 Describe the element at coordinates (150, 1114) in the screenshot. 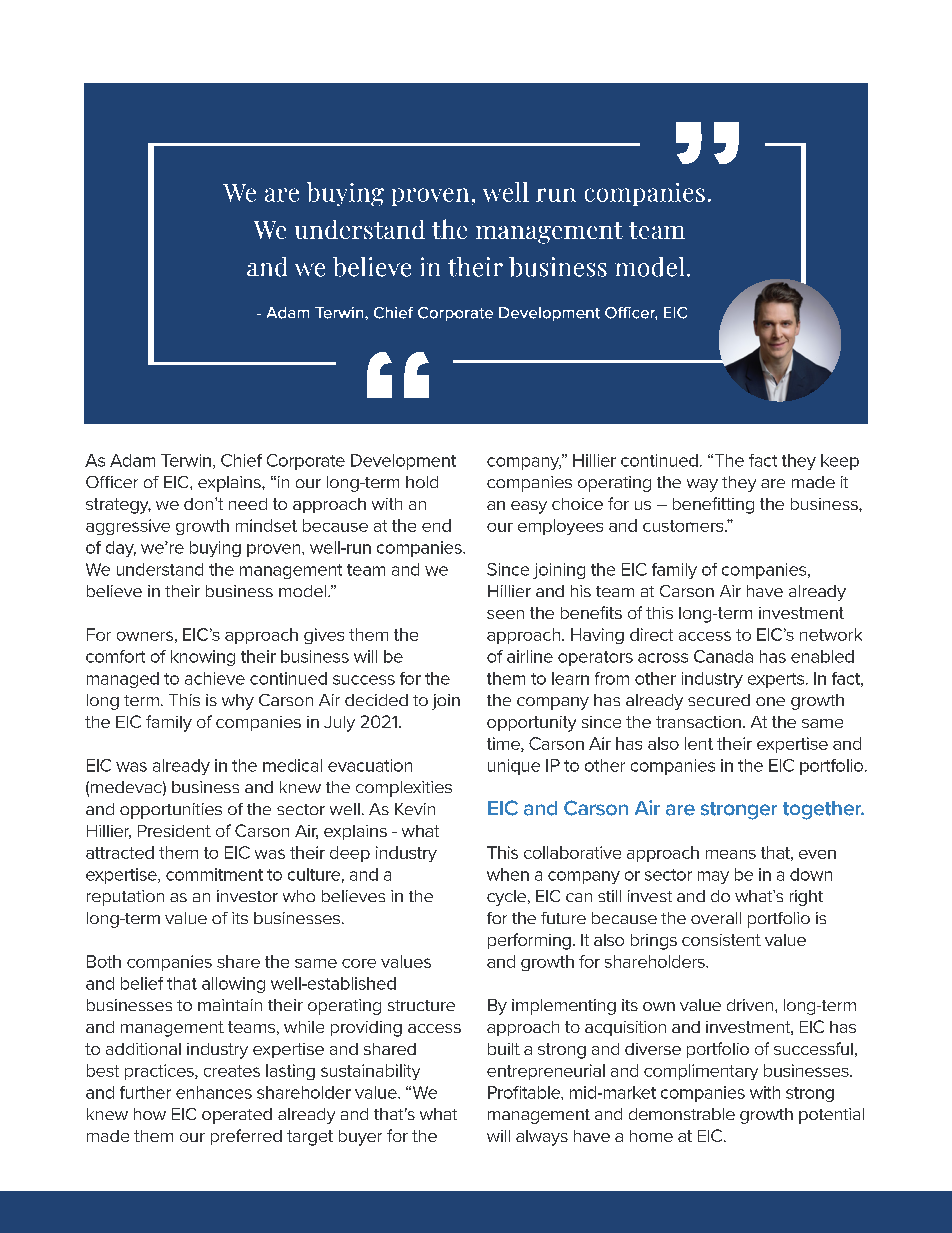

I see `how` at that location.
